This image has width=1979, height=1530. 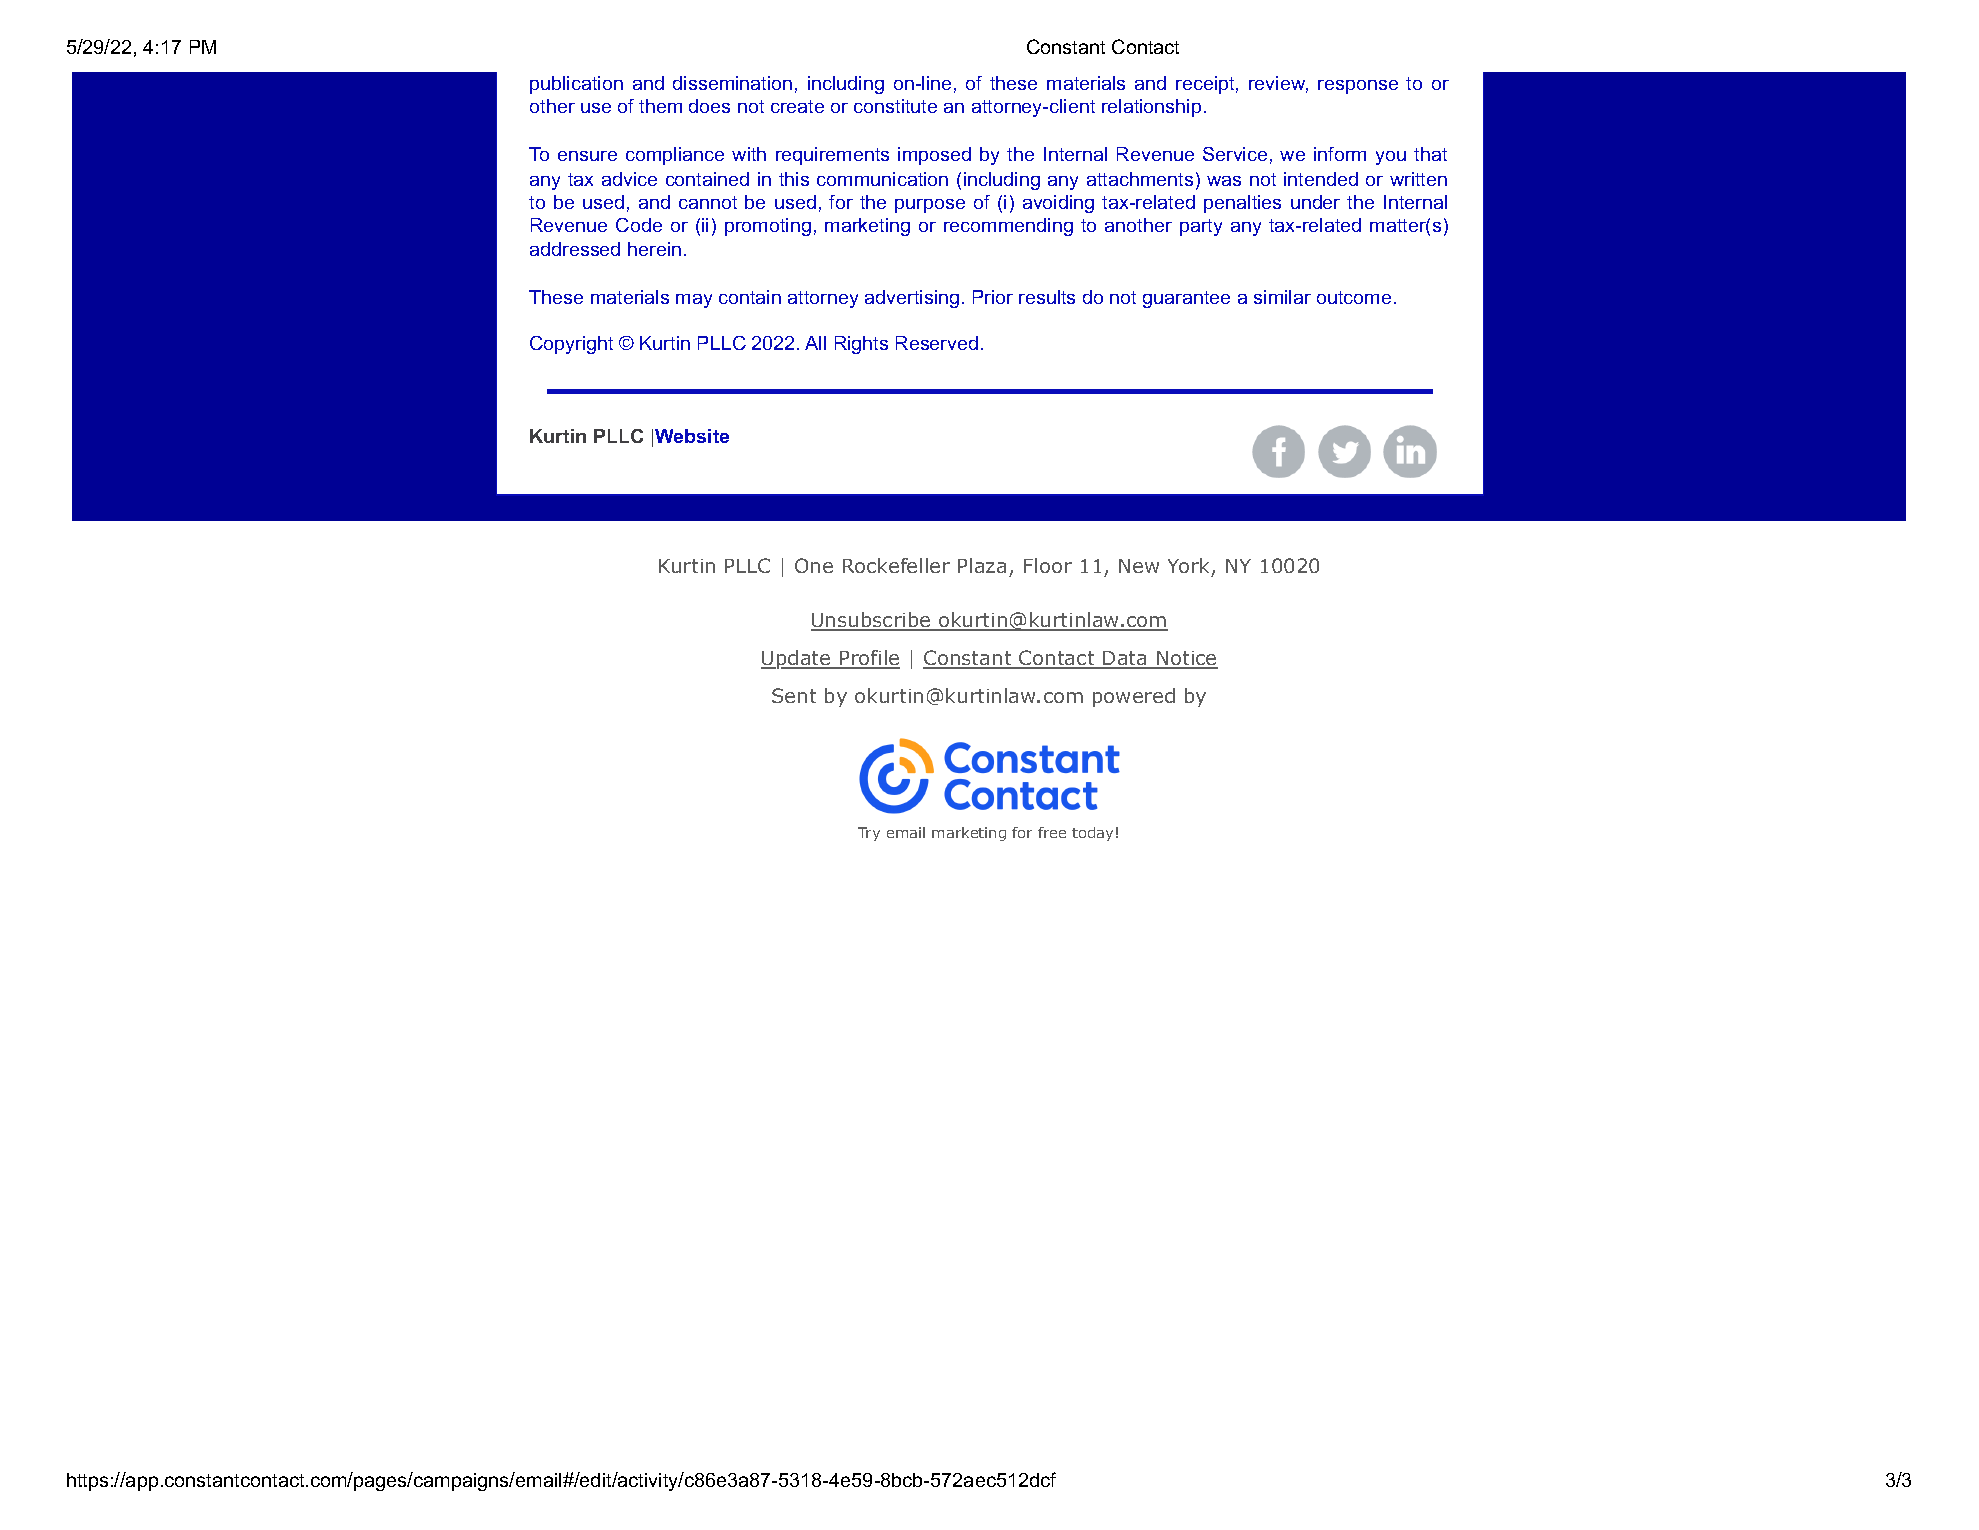 I want to click on them, so click(x=660, y=106).
